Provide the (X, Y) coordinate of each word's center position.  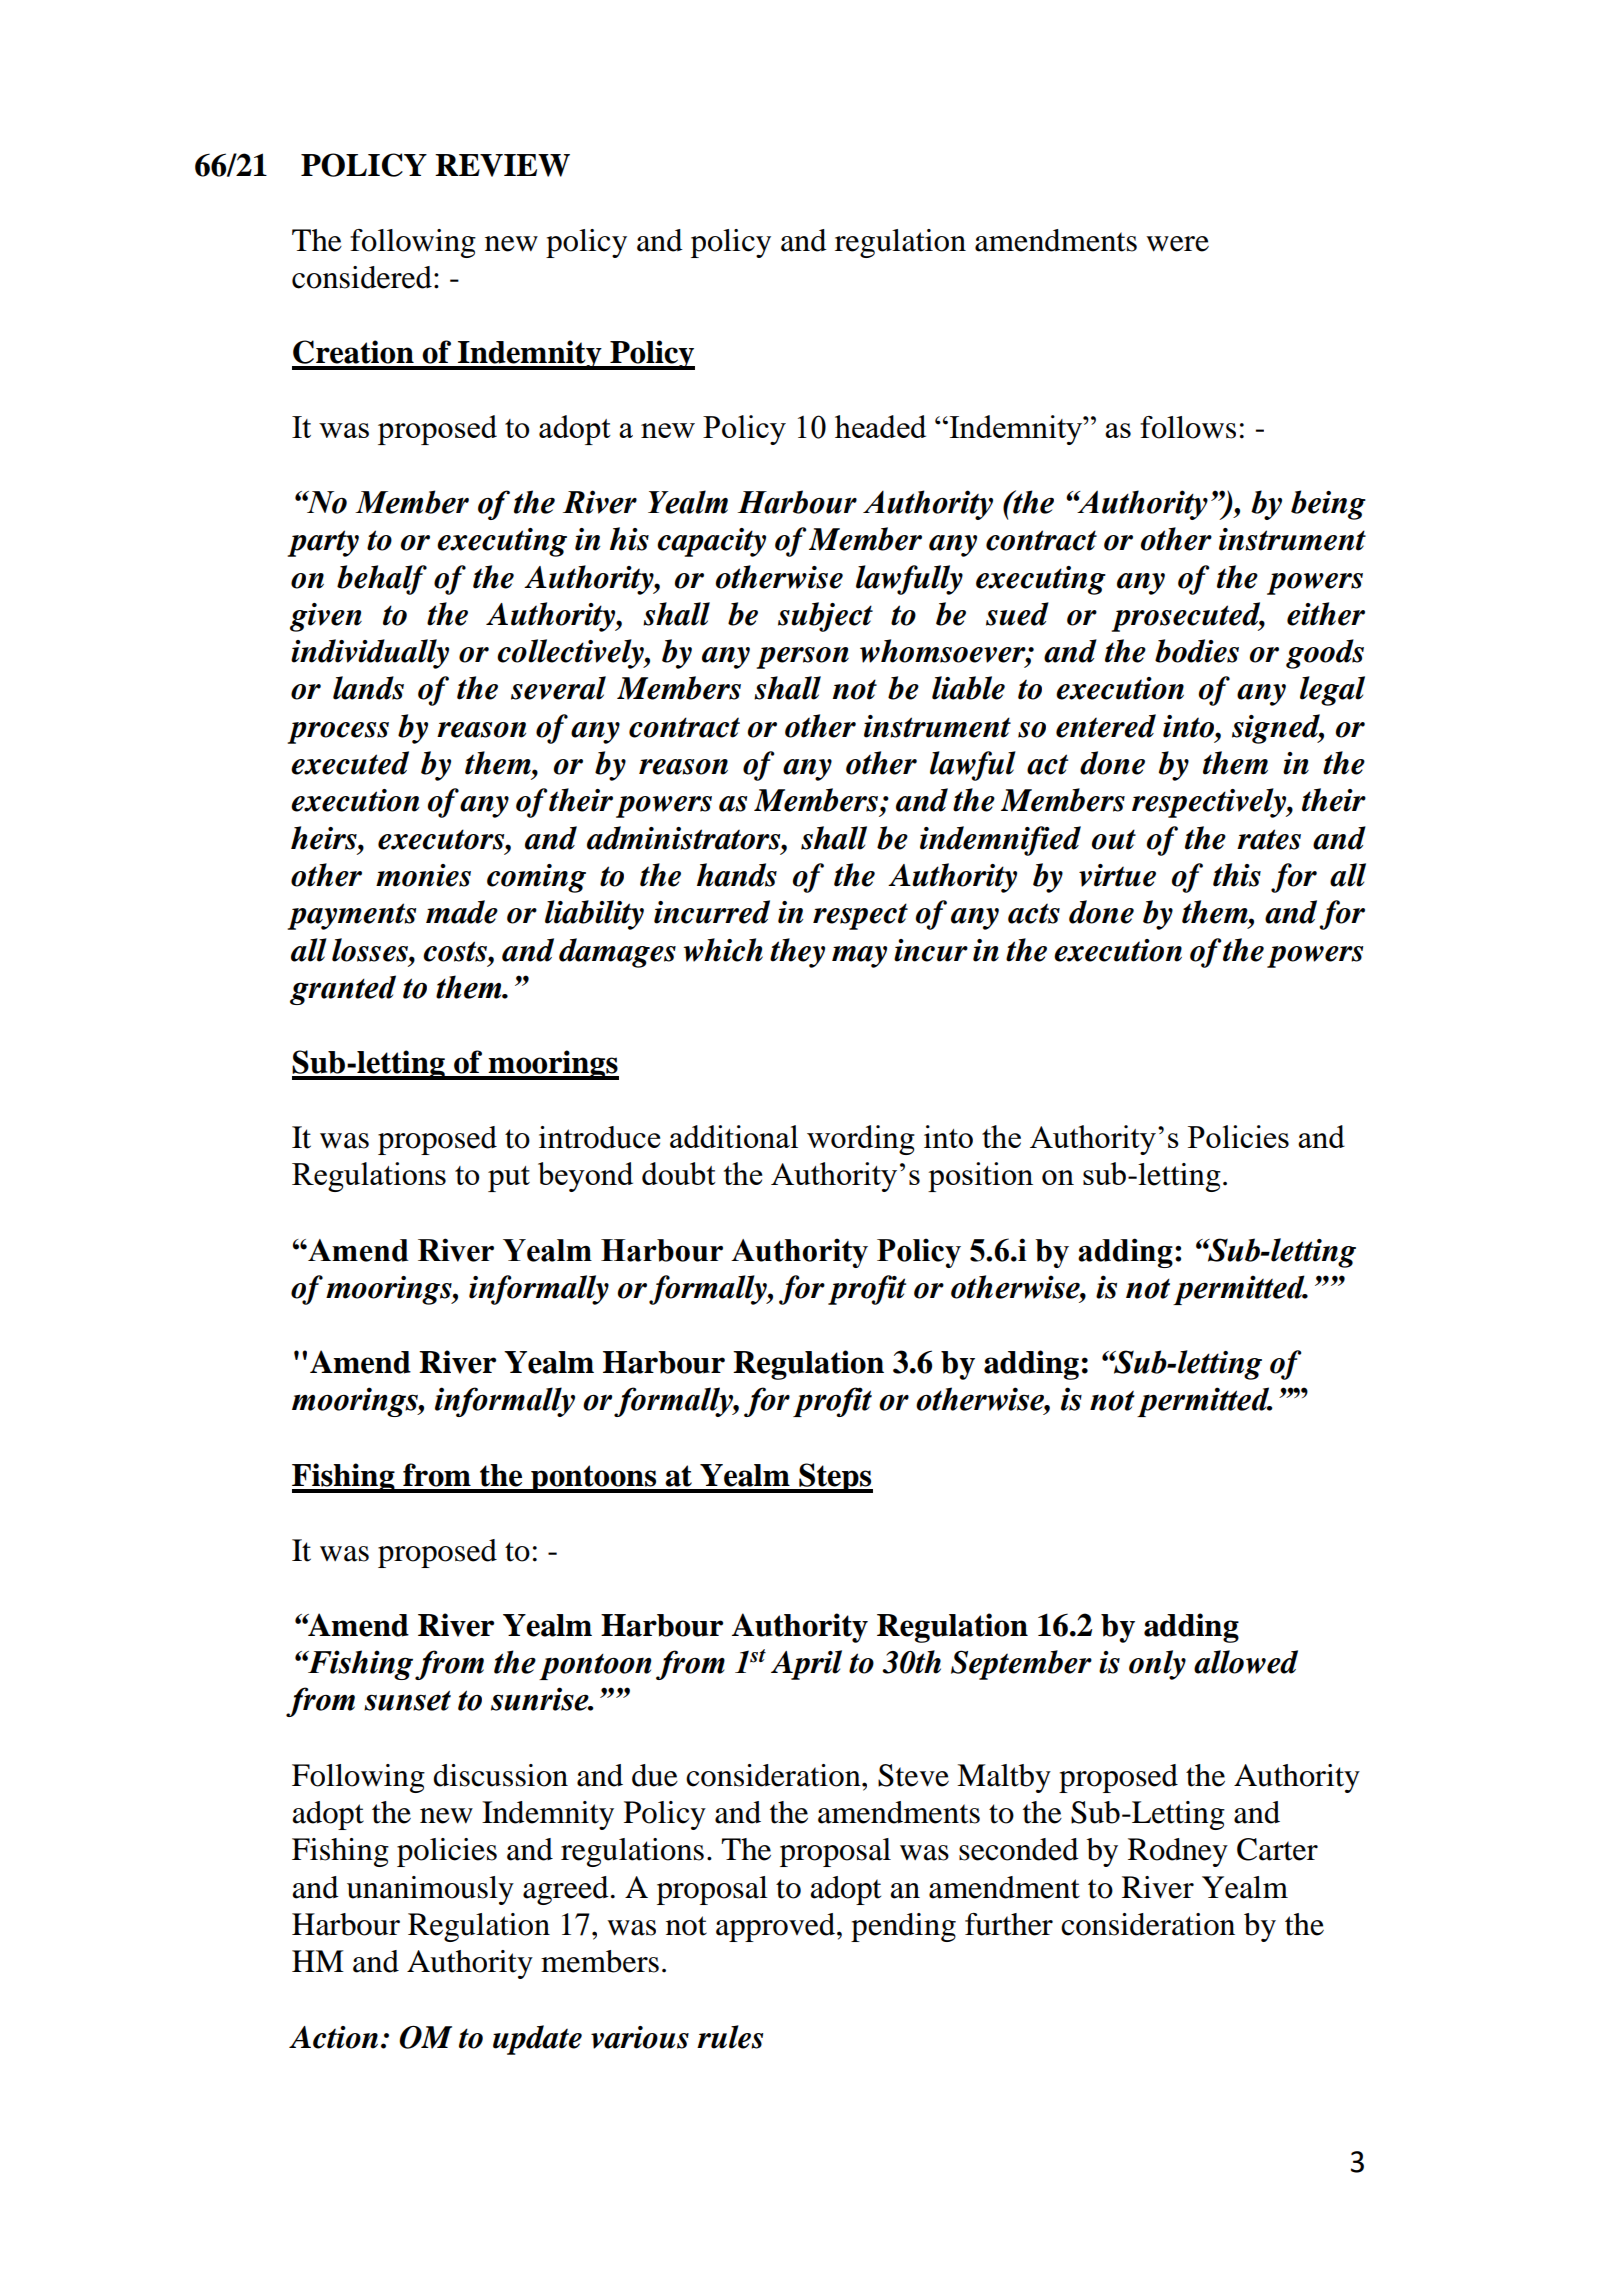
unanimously (430, 1890)
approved (777, 1927)
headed (880, 426)
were (1177, 244)
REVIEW (502, 165)
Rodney (1178, 1852)
